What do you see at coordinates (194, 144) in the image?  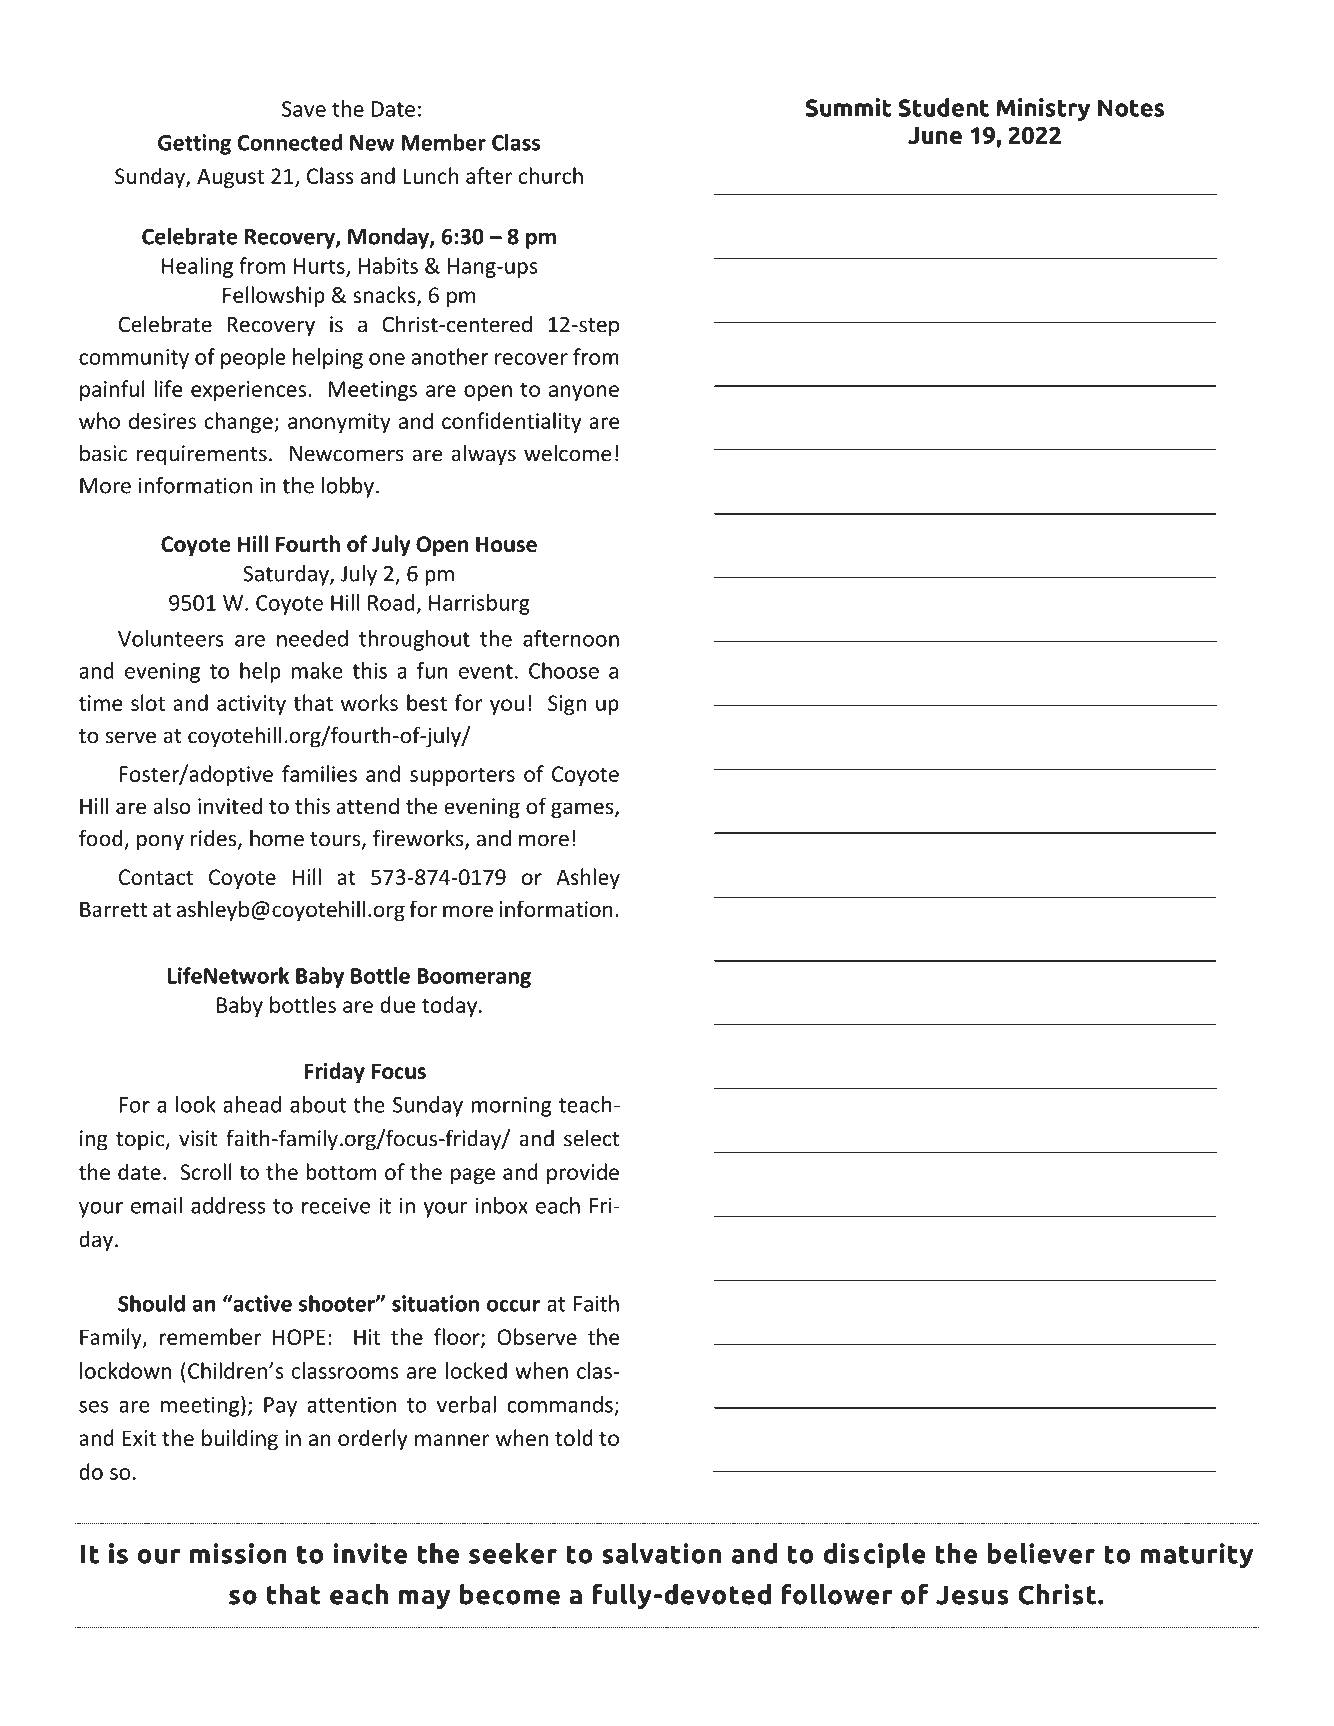 I see `Getting` at bounding box center [194, 144].
